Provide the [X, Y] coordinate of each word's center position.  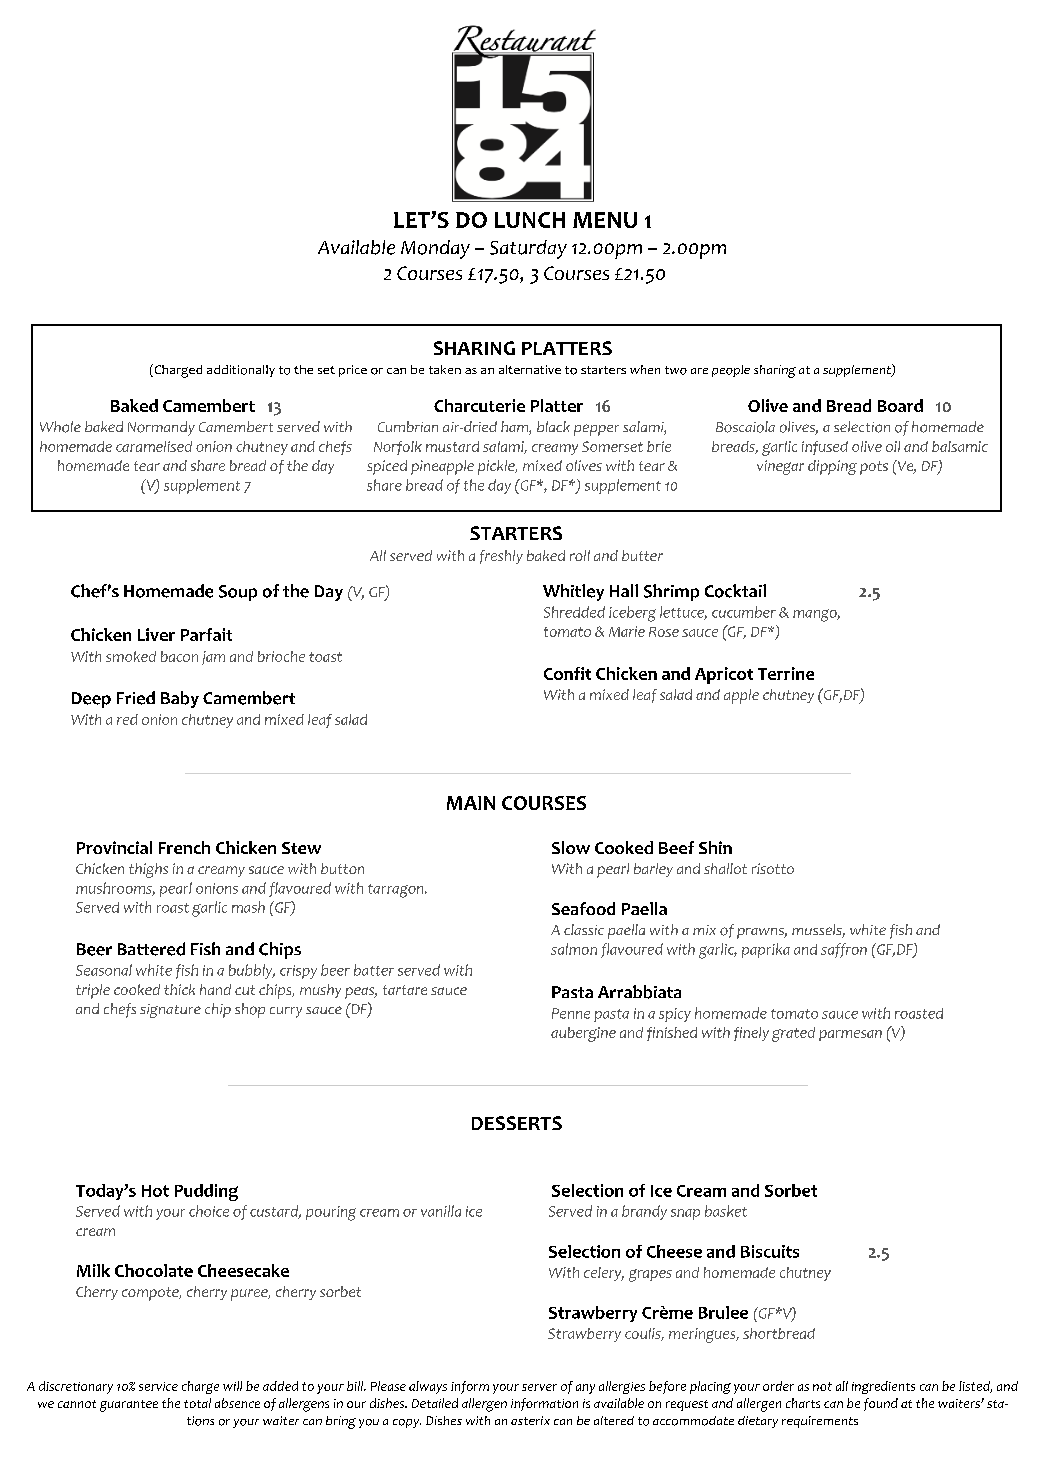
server [539, 1387]
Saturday [528, 249]
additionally [241, 371]
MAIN [471, 803]
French [184, 847]
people [731, 371]
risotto [773, 868]
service [158, 1386]
